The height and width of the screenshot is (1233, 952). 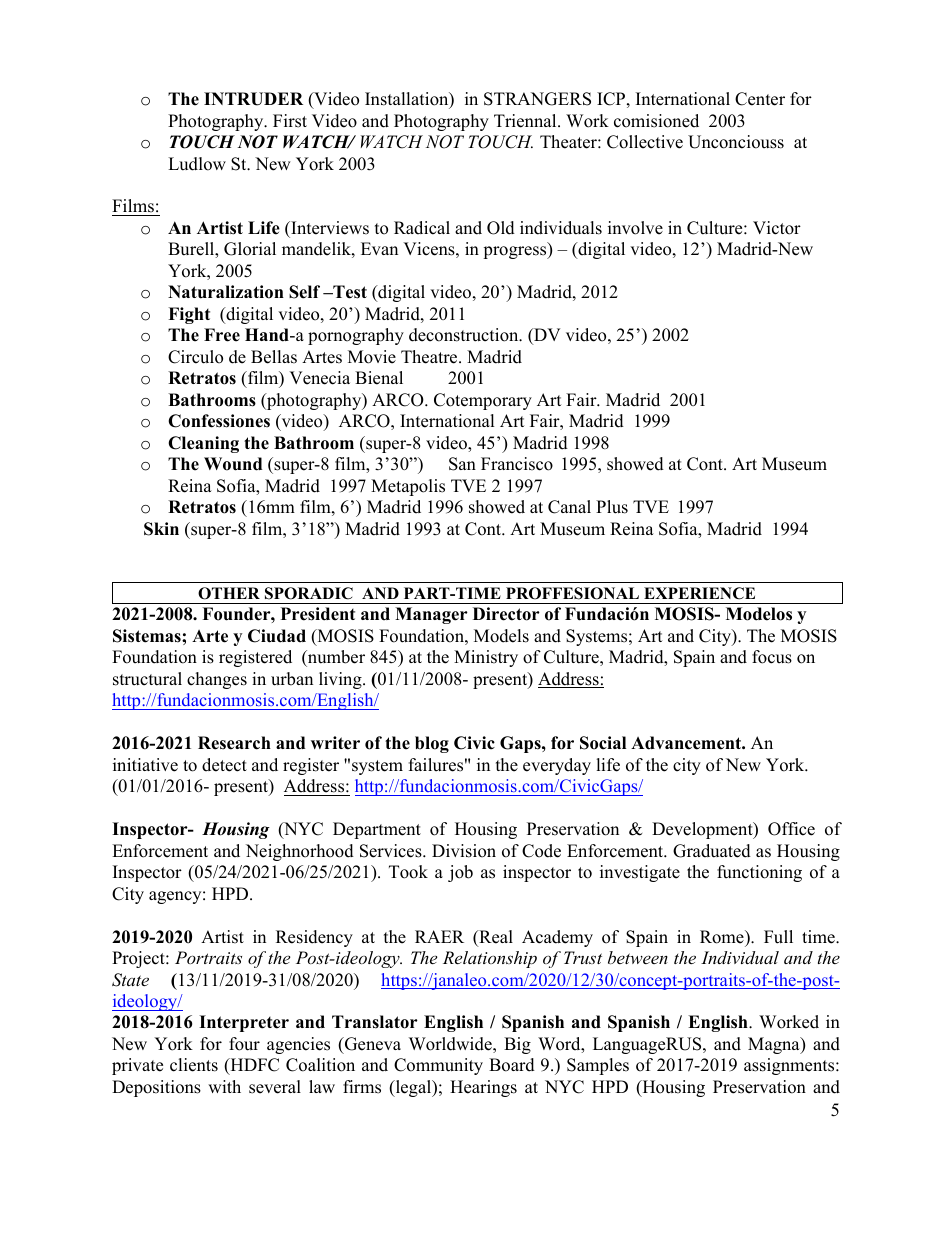 I want to click on Center, so click(x=760, y=99).
